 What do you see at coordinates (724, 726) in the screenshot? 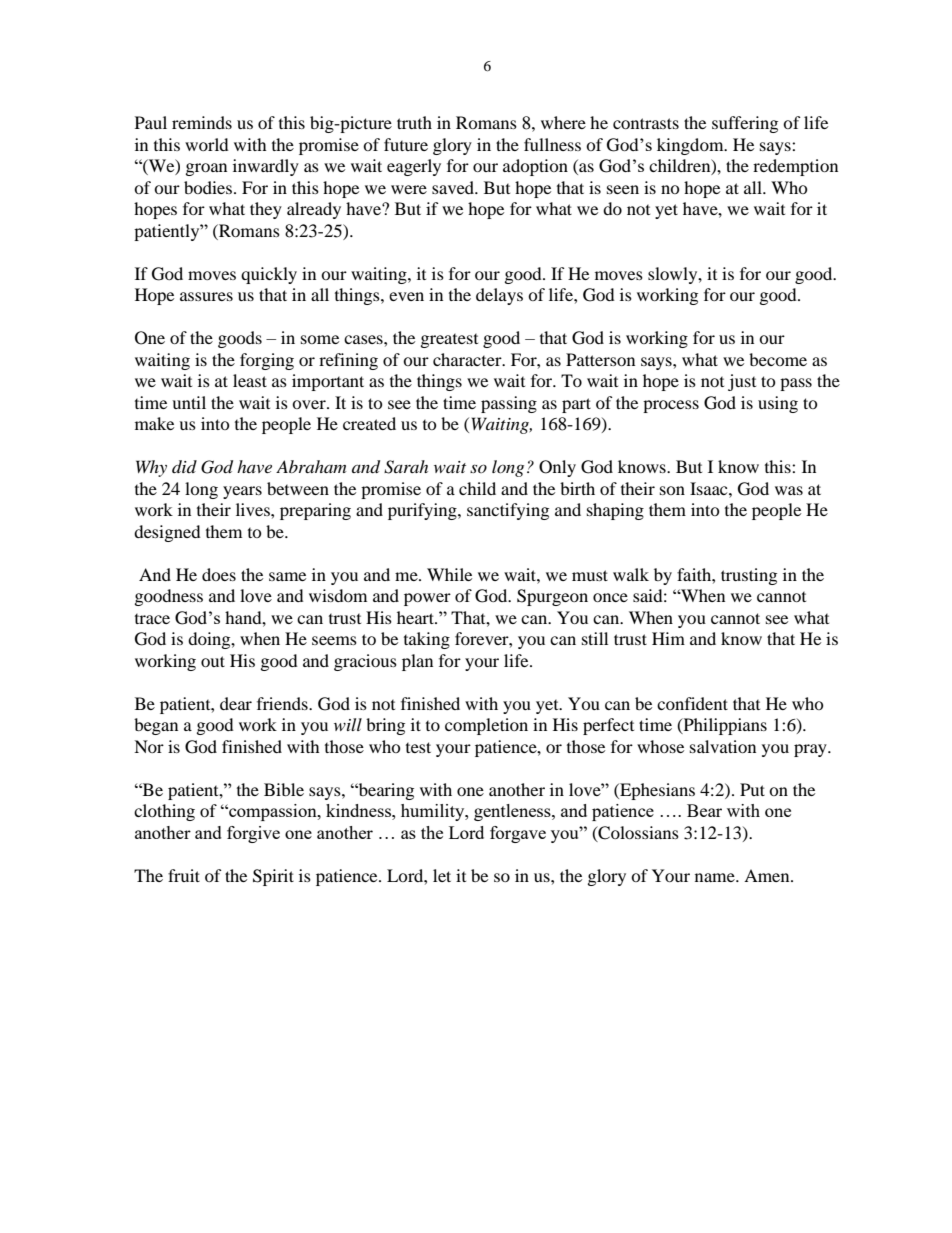
I see `Philippians` at bounding box center [724, 726].
